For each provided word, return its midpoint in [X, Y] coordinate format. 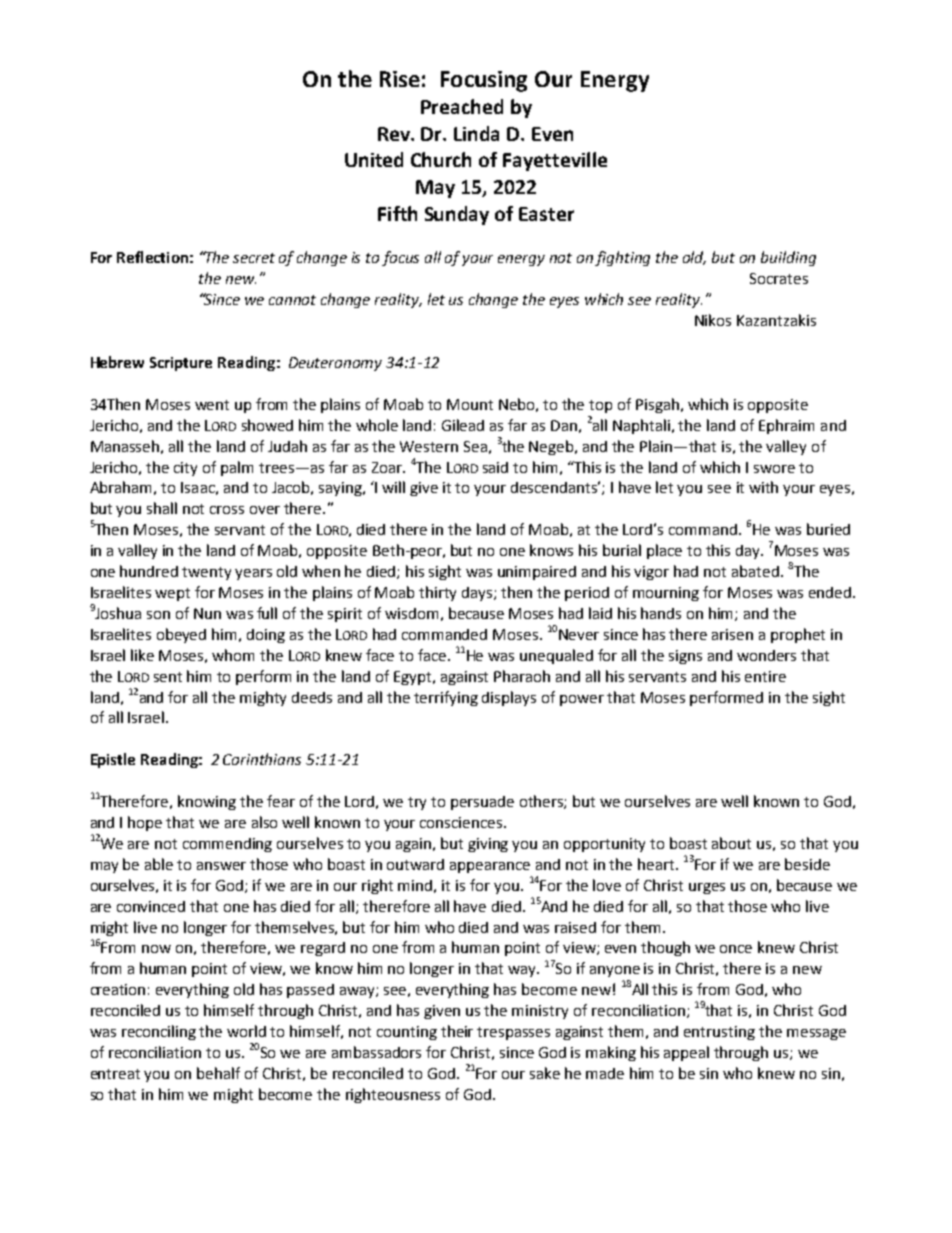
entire [765, 676]
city [185, 469]
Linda [476, 133]
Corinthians [262, 759]
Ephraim [786, 426]
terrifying [446, 698]
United [374, 159]
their [457, 1031]
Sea [475, 446]
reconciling [159, 1032]
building [788, 258]
